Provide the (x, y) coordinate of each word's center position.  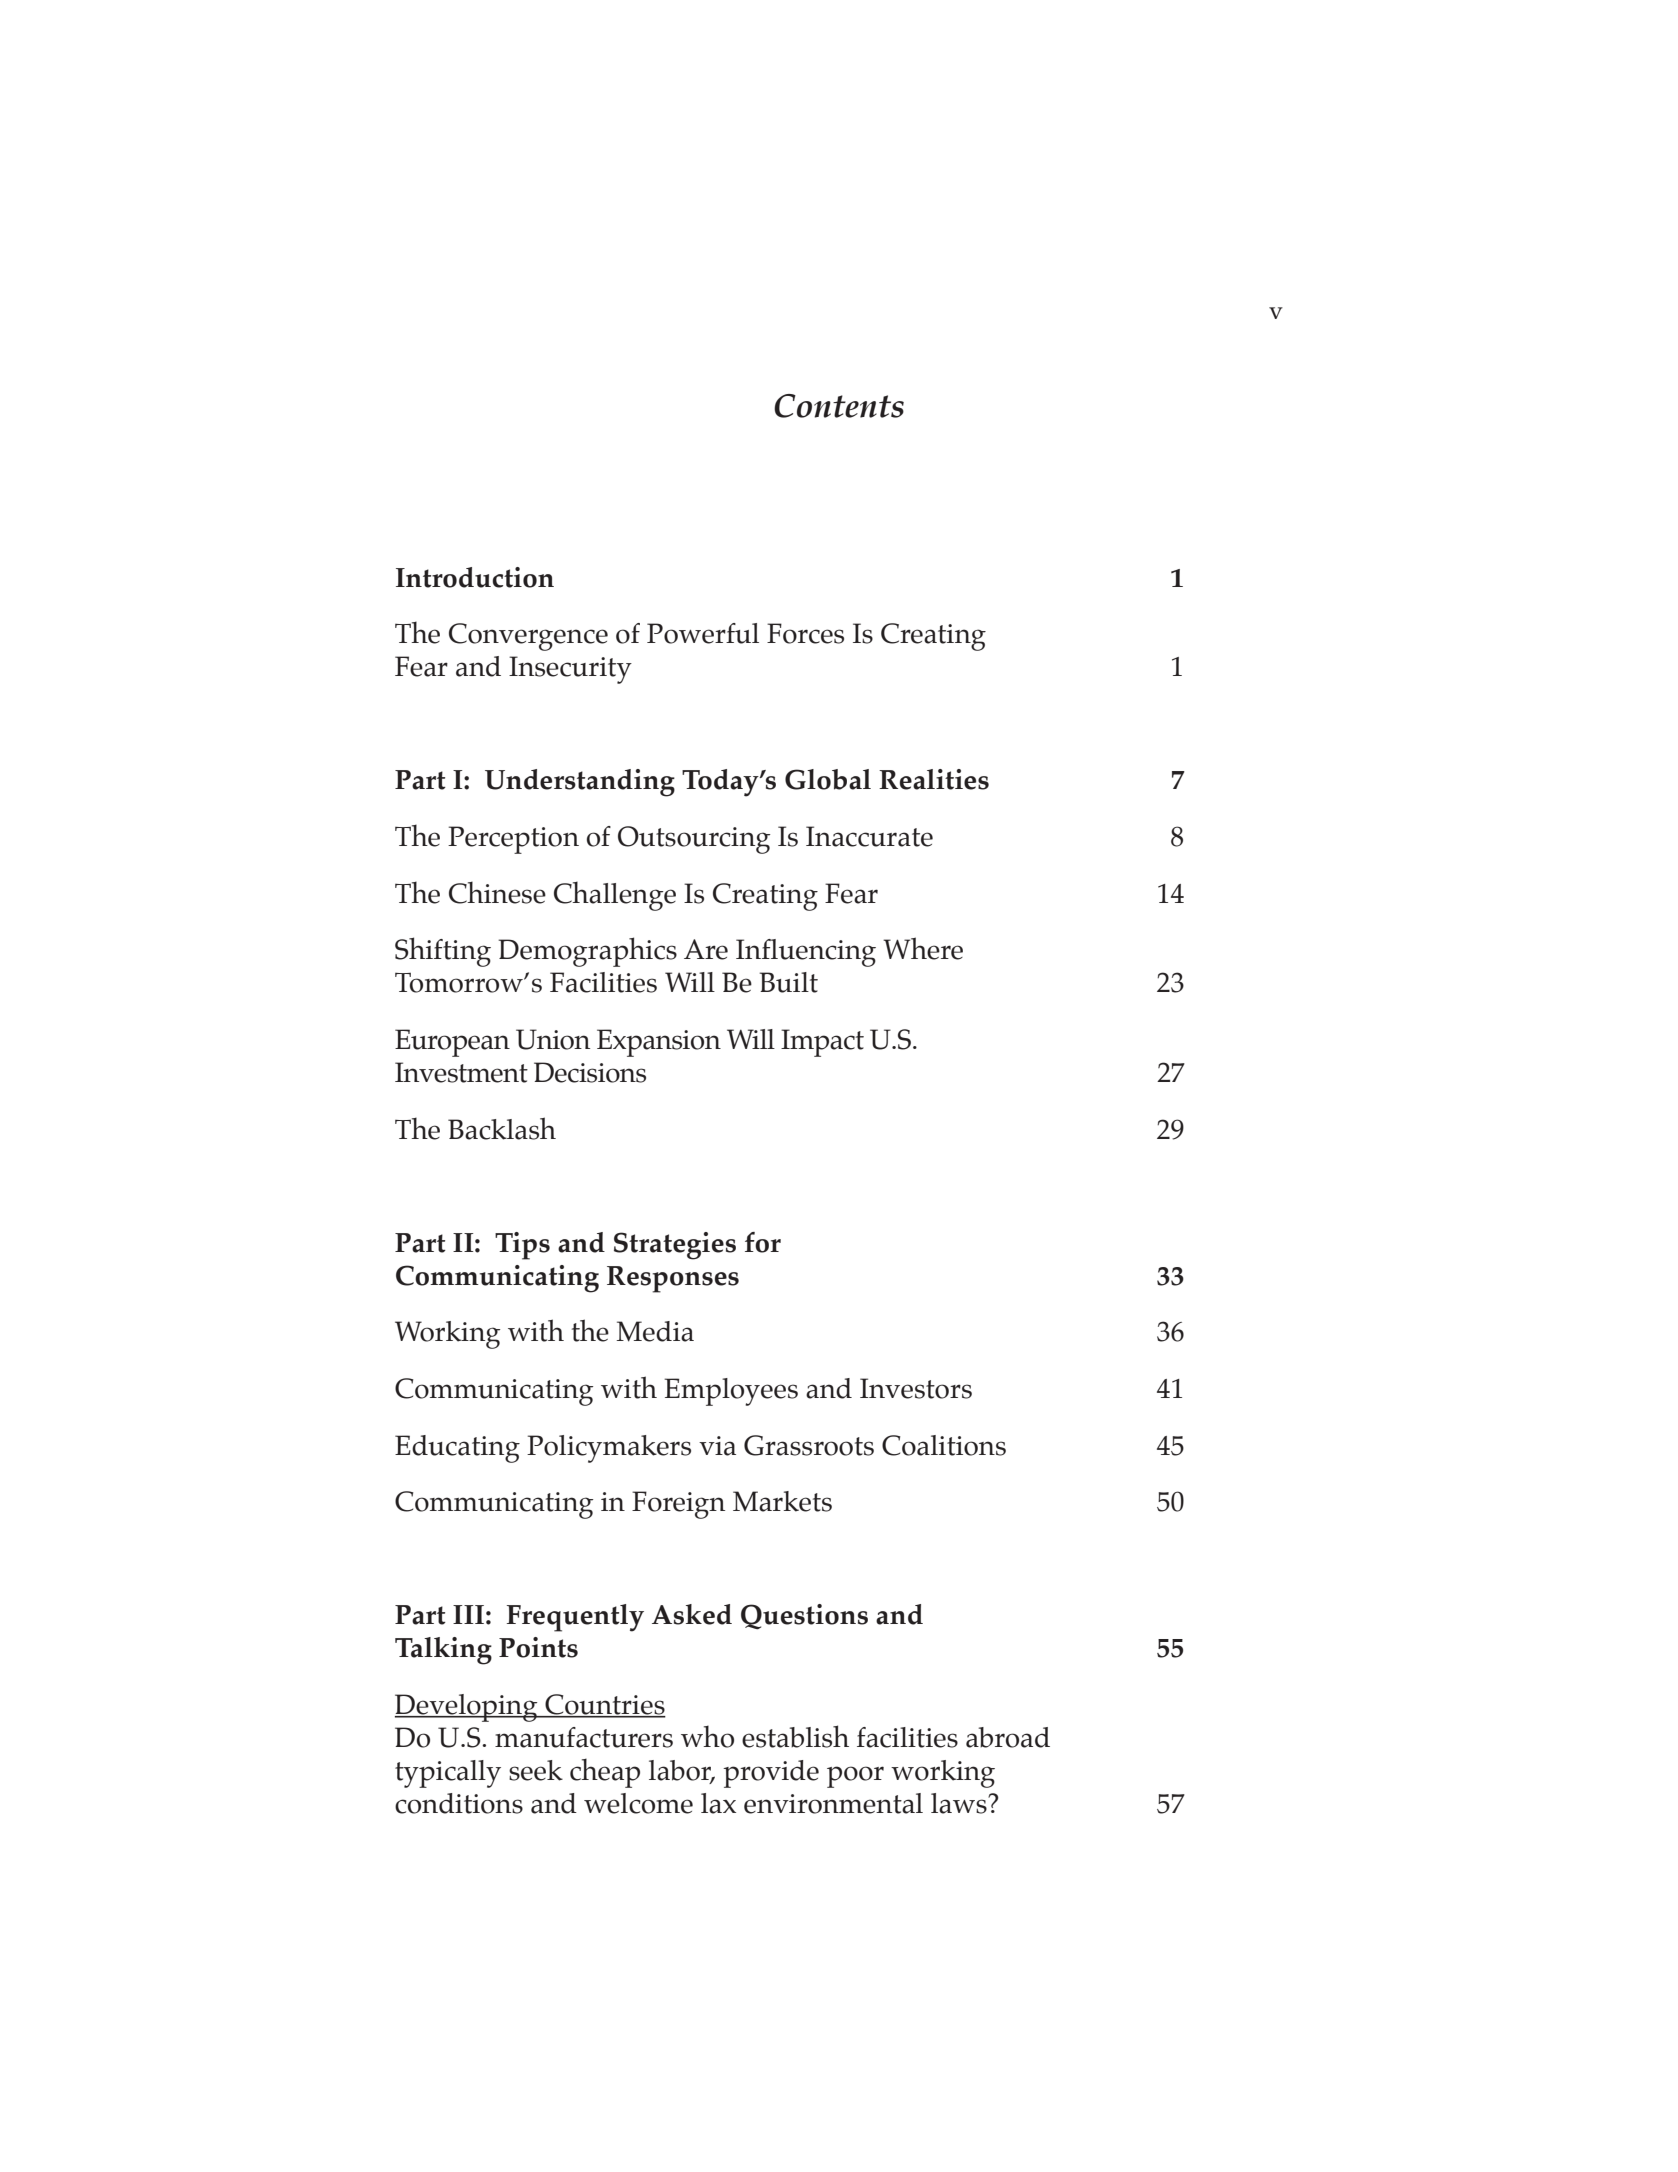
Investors (916, 1388)
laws (960, 1803)
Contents (839, 406)
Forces (805, 633)
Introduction (475, 577)
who (707, 1736)
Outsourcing (694, 840)
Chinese (497, 892)
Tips (522, 1246)
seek (536, 1770)
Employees (731, 1392)
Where (923, 948)
